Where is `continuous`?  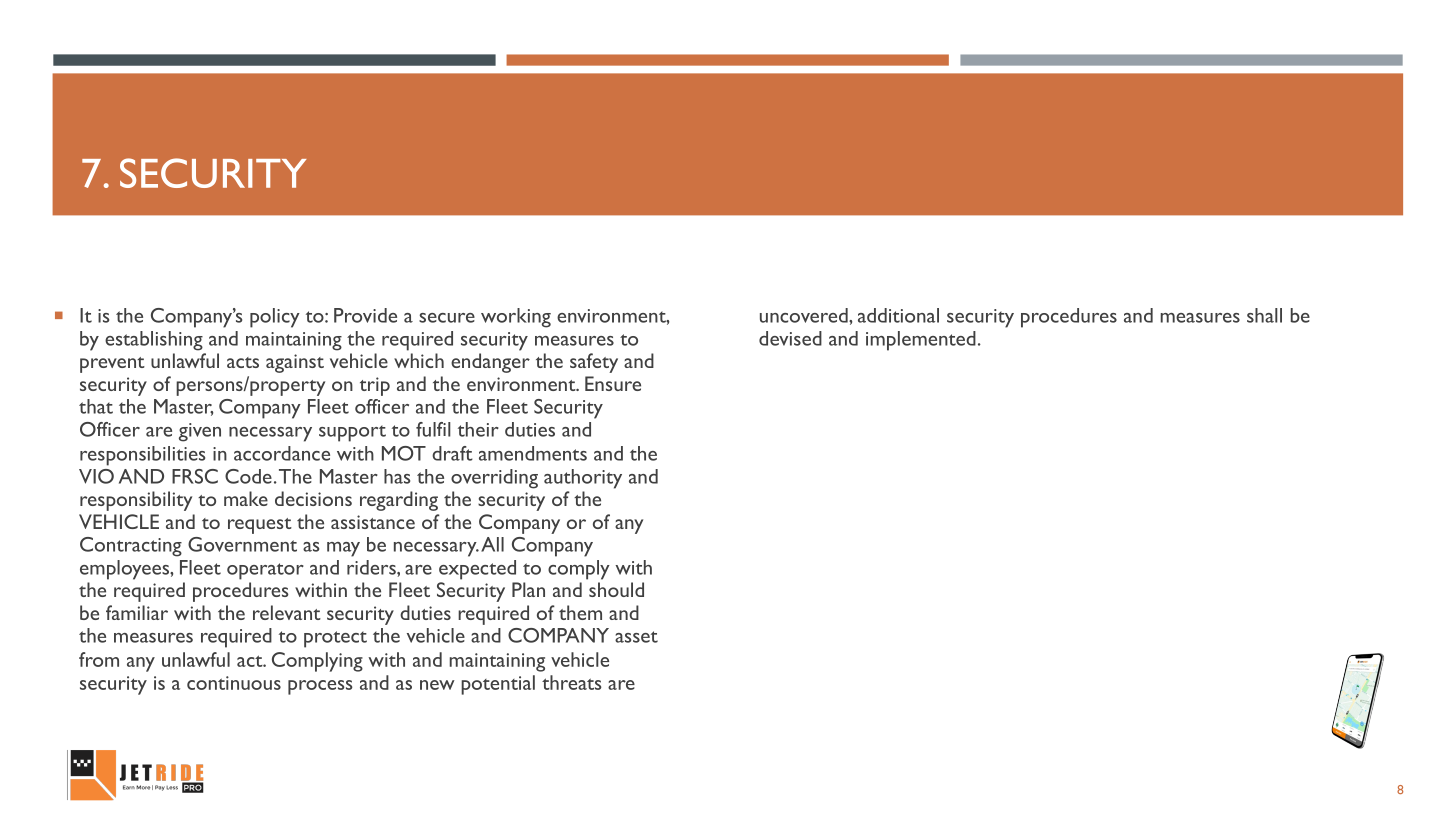
continuous is located at coordinates (234, 683).
